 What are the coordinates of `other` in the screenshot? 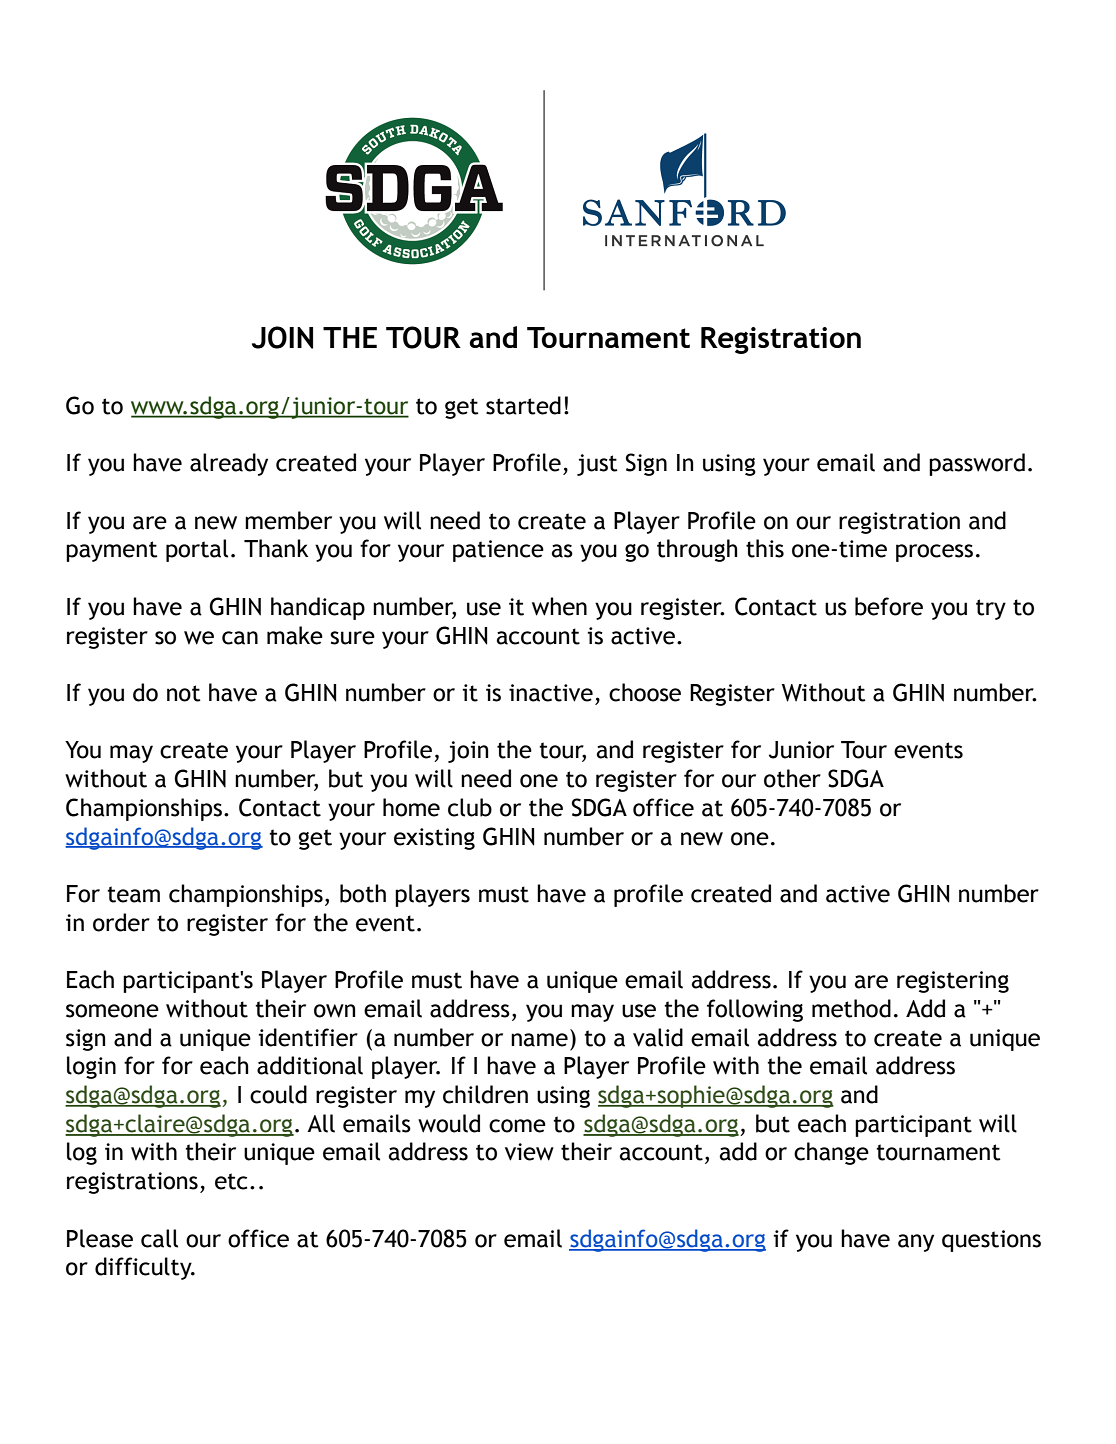 It's located at (792, 778).
